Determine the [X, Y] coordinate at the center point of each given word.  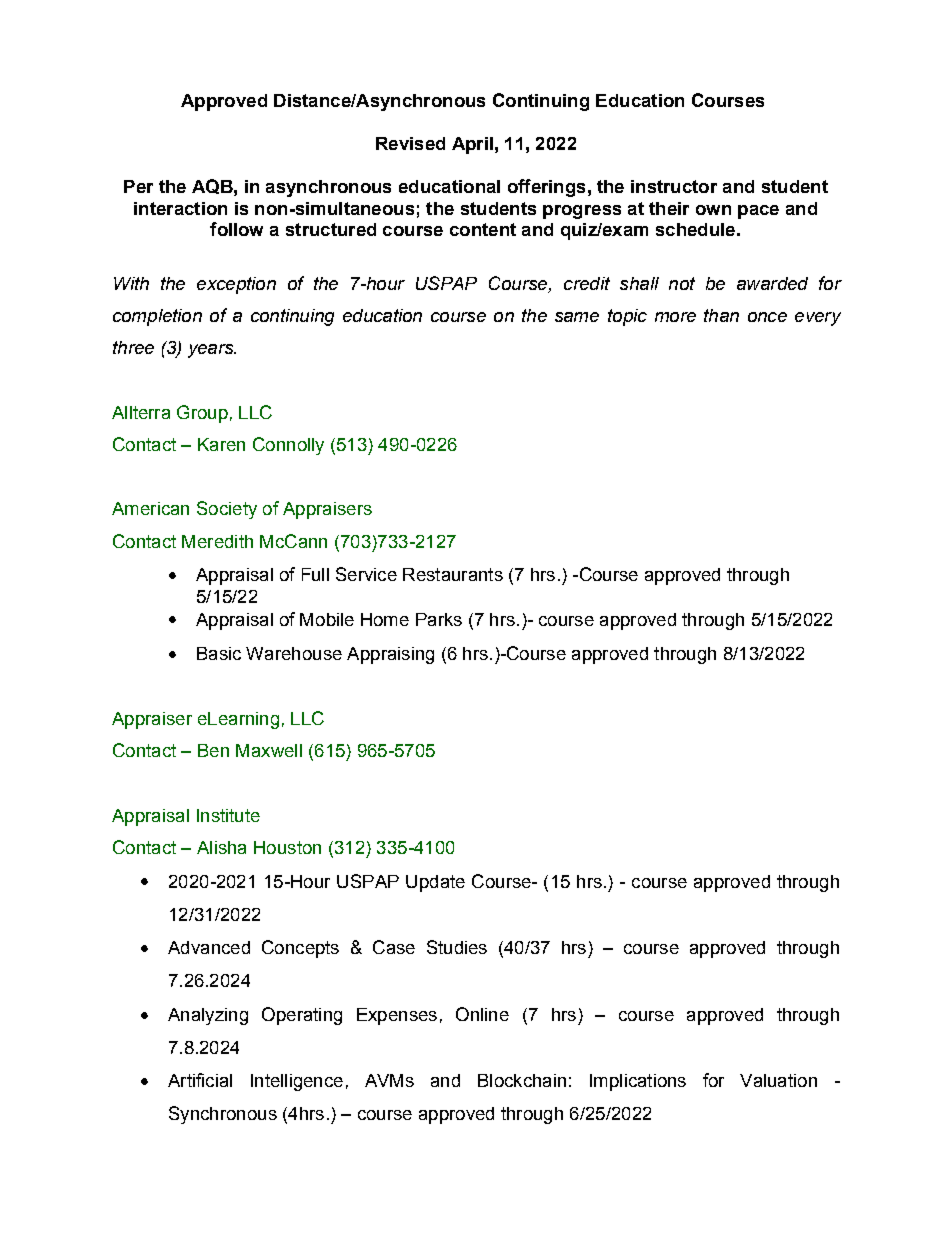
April [472, 145]
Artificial [200, 1080]
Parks [439, 619]
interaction [180, 208]
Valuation [778, 1080]
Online [482, 1014]
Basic [219, 653]
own [713, 210]
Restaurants [453, 574]
